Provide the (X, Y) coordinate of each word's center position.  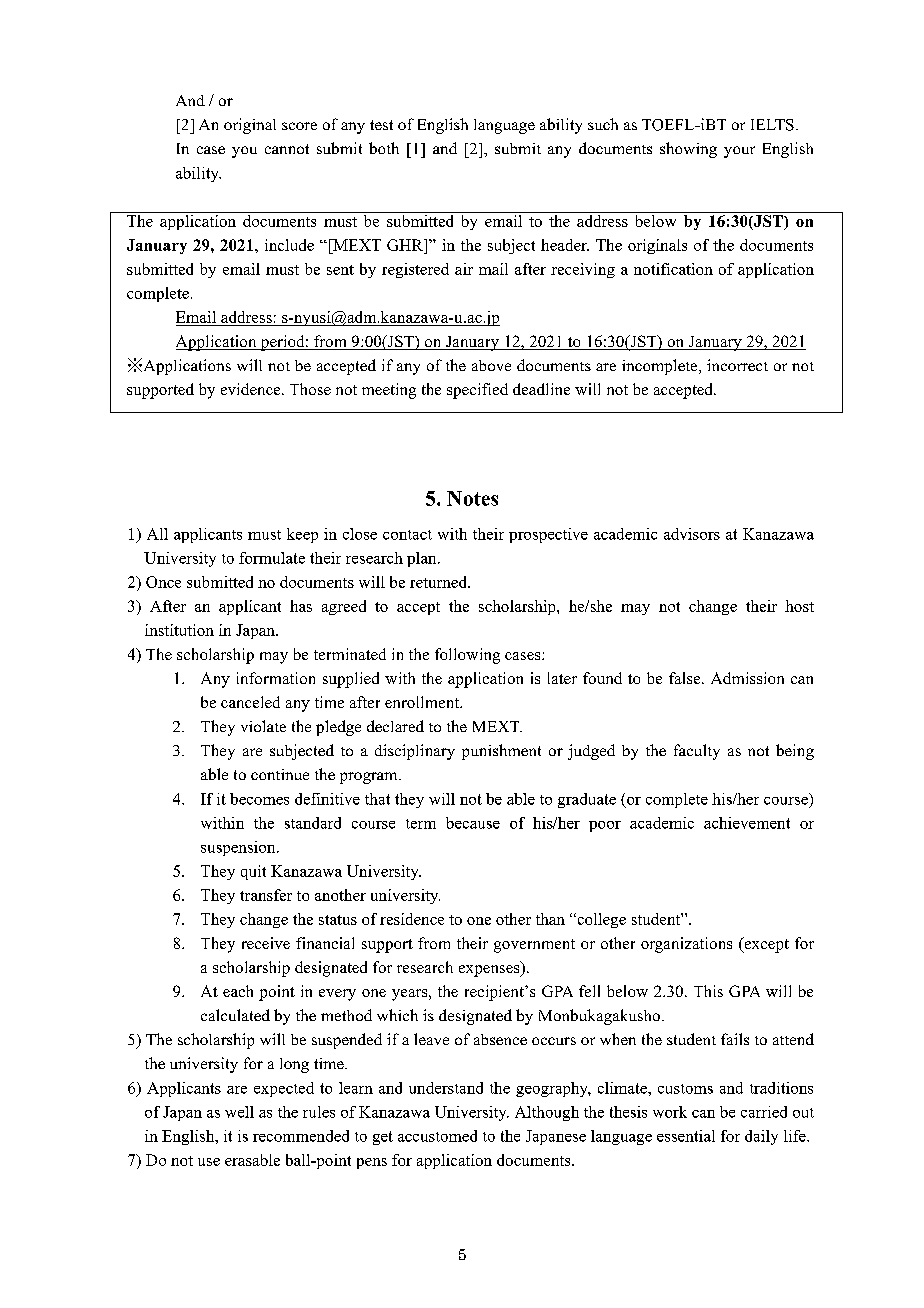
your (739, 152)
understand (446, 1088)
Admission (747, 678)
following (467, 656)
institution (179, 630)
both (384, 148)
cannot (287, 149)
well (239, 1112)
